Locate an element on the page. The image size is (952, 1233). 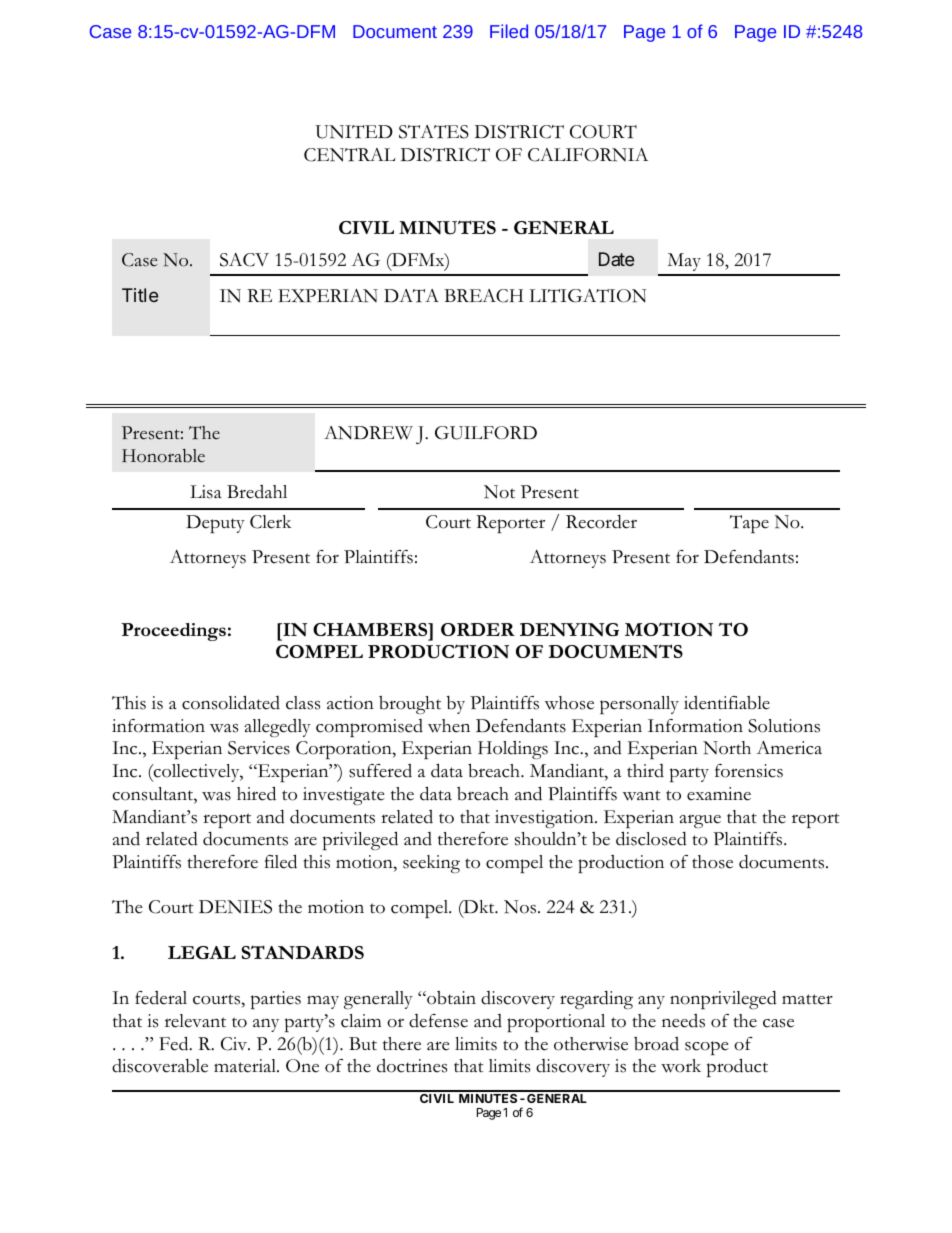
relevant is located at coordinates (195, 1021).
